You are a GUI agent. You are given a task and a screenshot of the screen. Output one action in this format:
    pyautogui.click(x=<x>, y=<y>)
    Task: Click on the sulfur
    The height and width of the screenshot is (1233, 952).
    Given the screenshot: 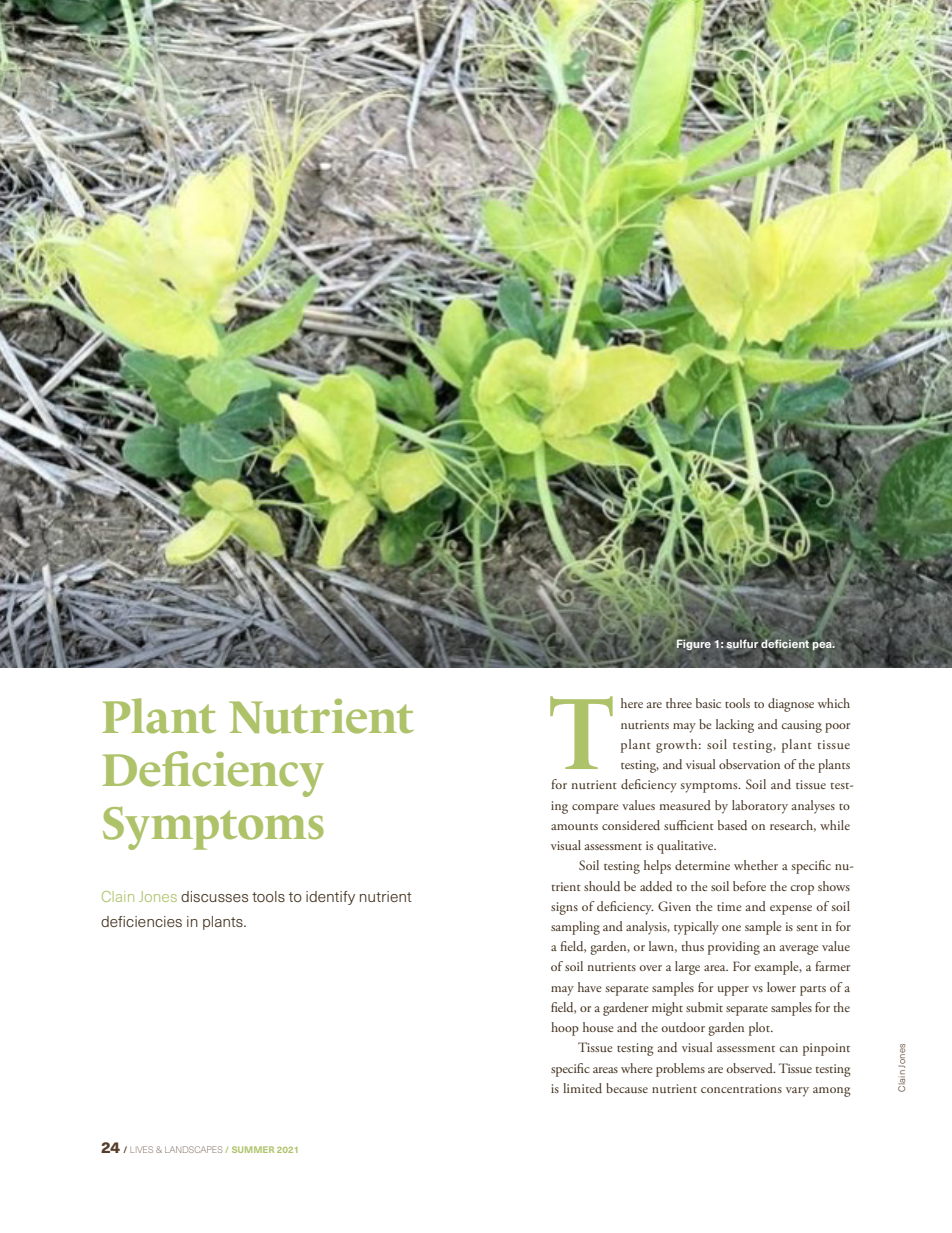 What is the action you would take?
    pyautogui.click(x=742, y=644)
